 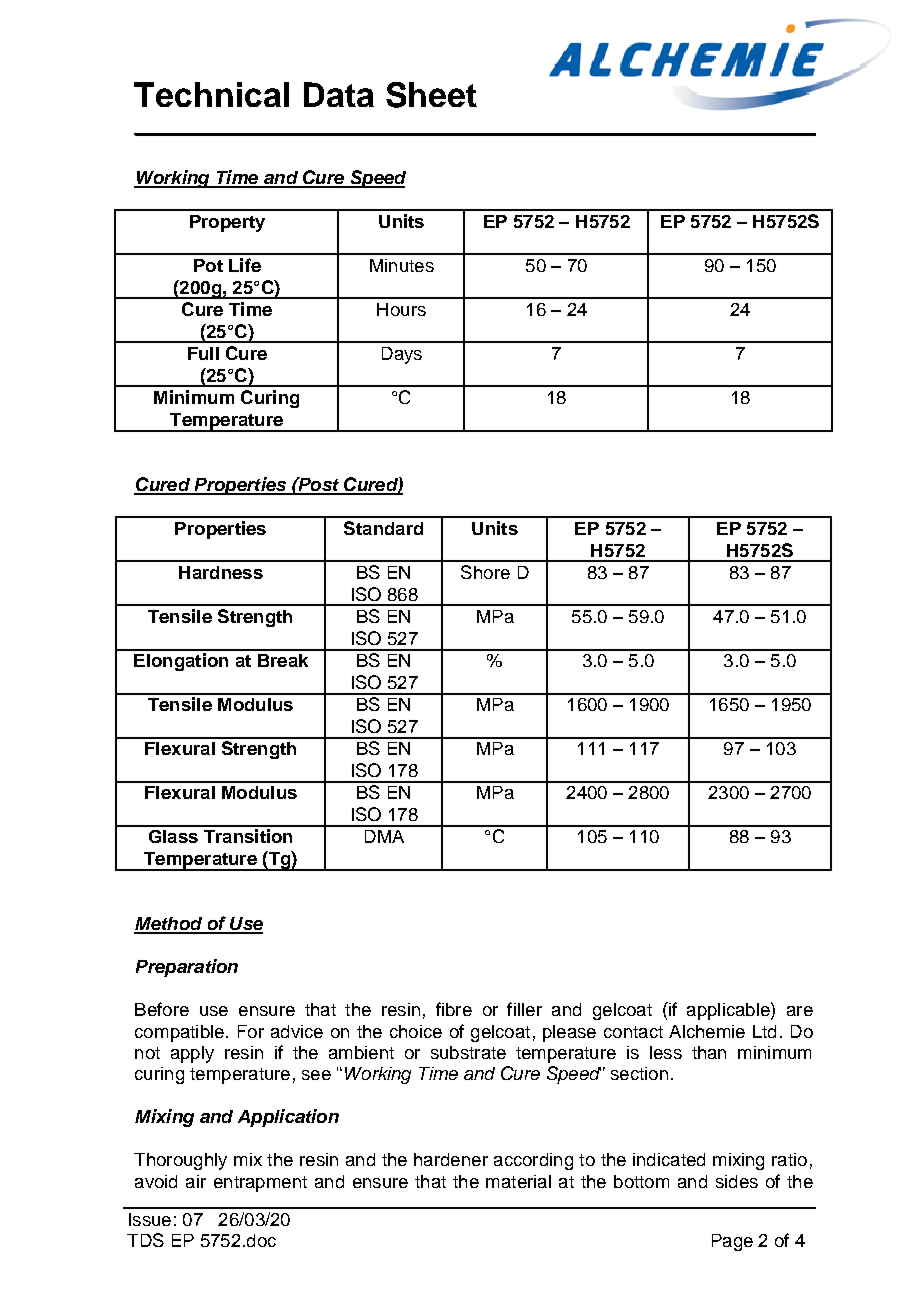 What do you see at coordinates (485, 572) in the screenshot?
I see `Shore` at bounding box center [485, 572].
